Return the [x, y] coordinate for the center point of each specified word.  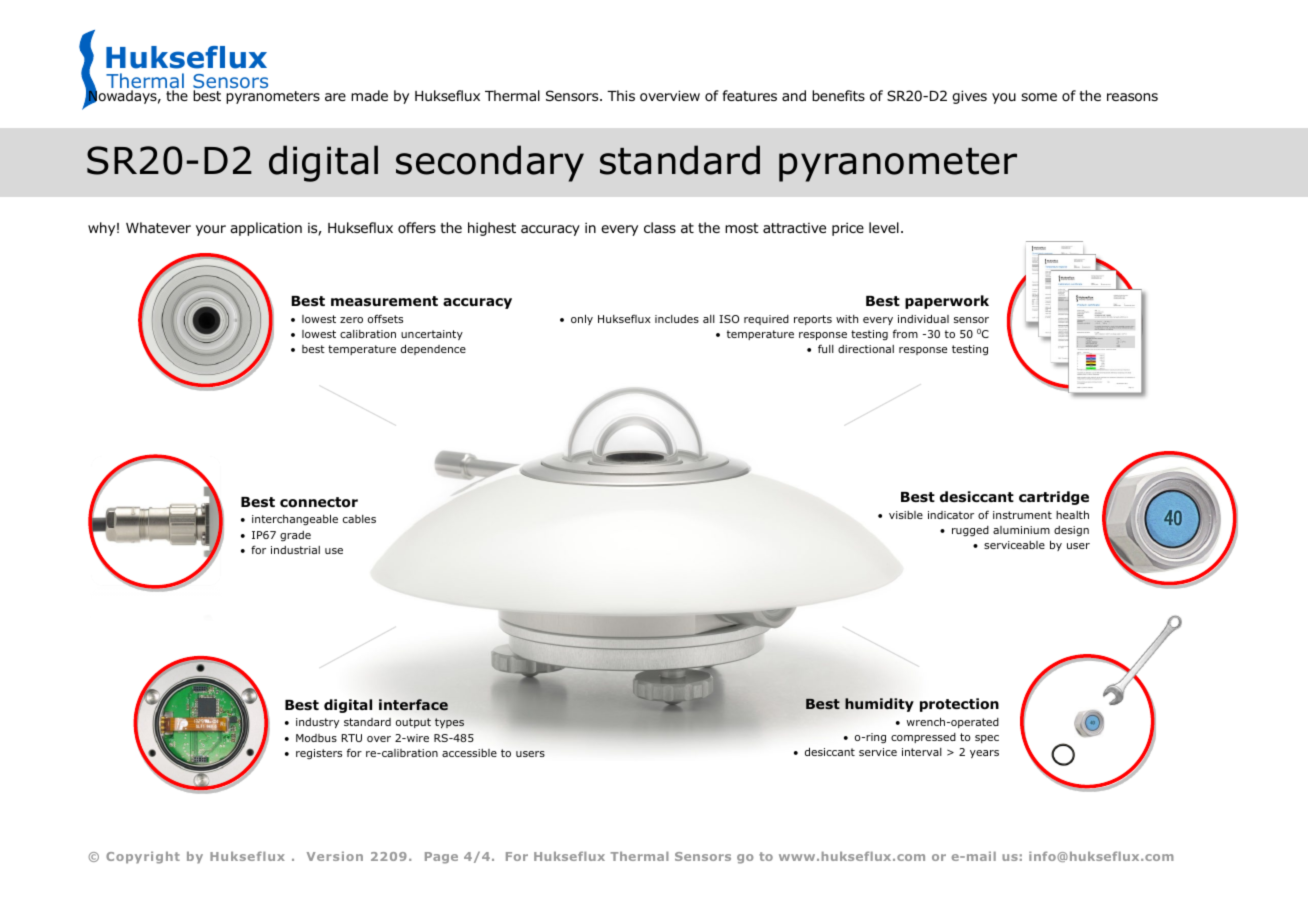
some [1039, 97]
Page [441, 858]
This [621, 95]
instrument [1022, 515]
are [335, 97]
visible [906, 515]
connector [319, 502]
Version [335, 856]
